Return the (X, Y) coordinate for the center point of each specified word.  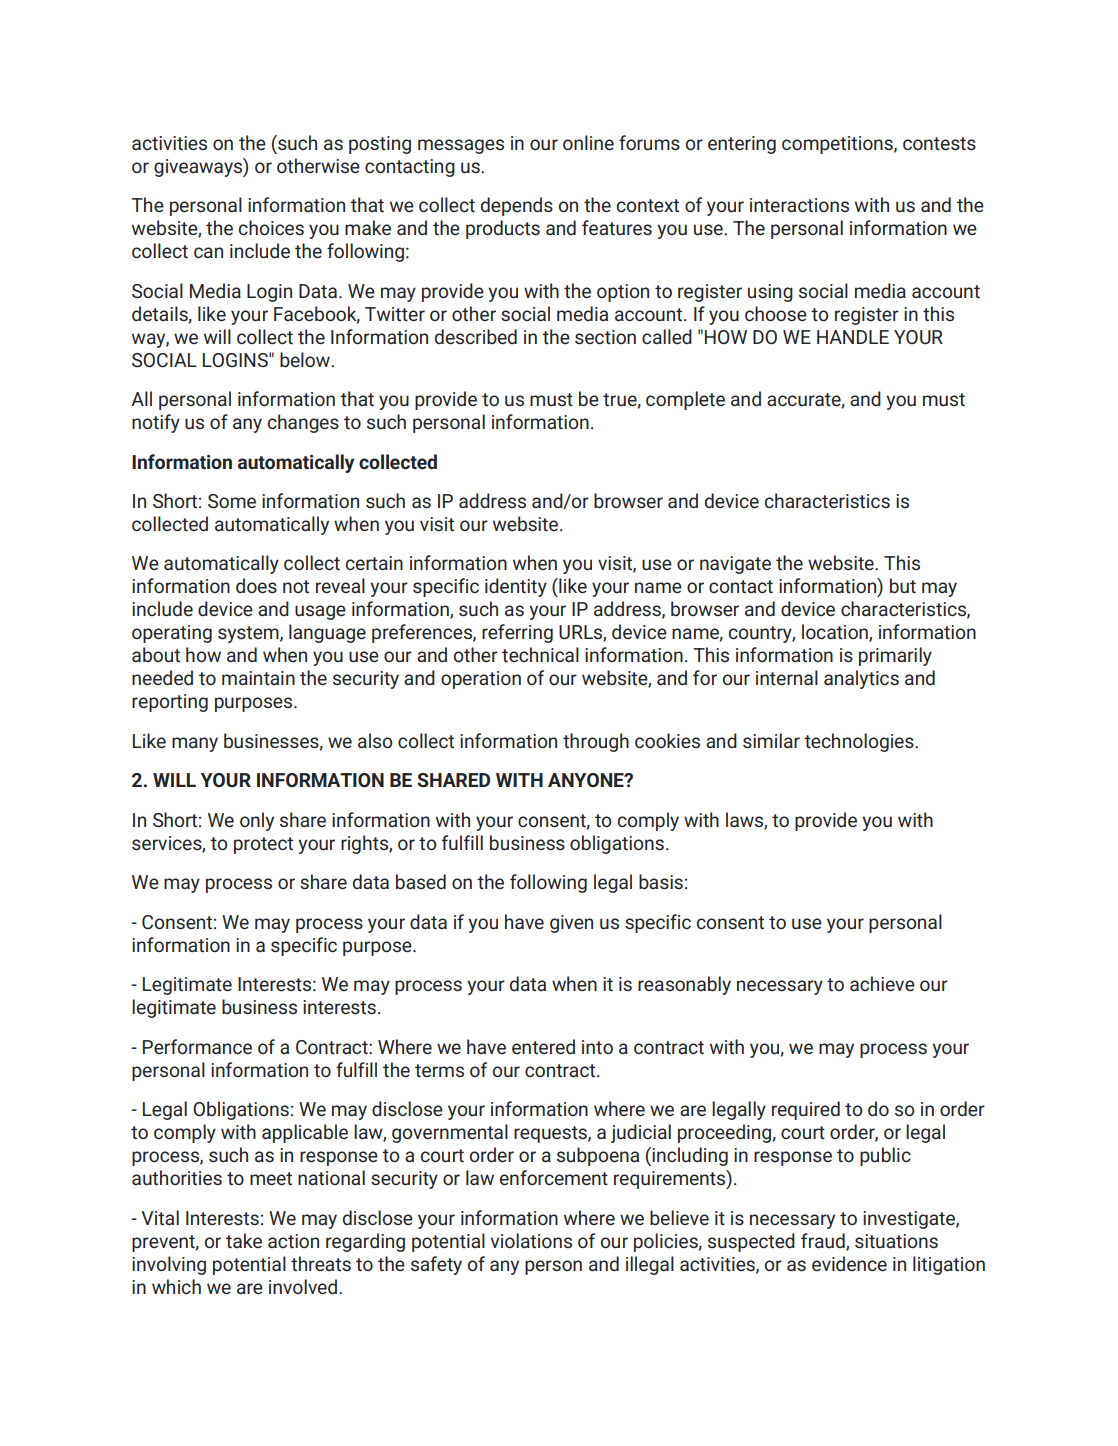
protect (263, 845)
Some (232, 501)
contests (939, 144)
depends (517, 206)
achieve (882, 984)
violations (531, 1240)
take (244, 1241)
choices (271, 228)
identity (516, 587)
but (903, 586)
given (571, 924)
